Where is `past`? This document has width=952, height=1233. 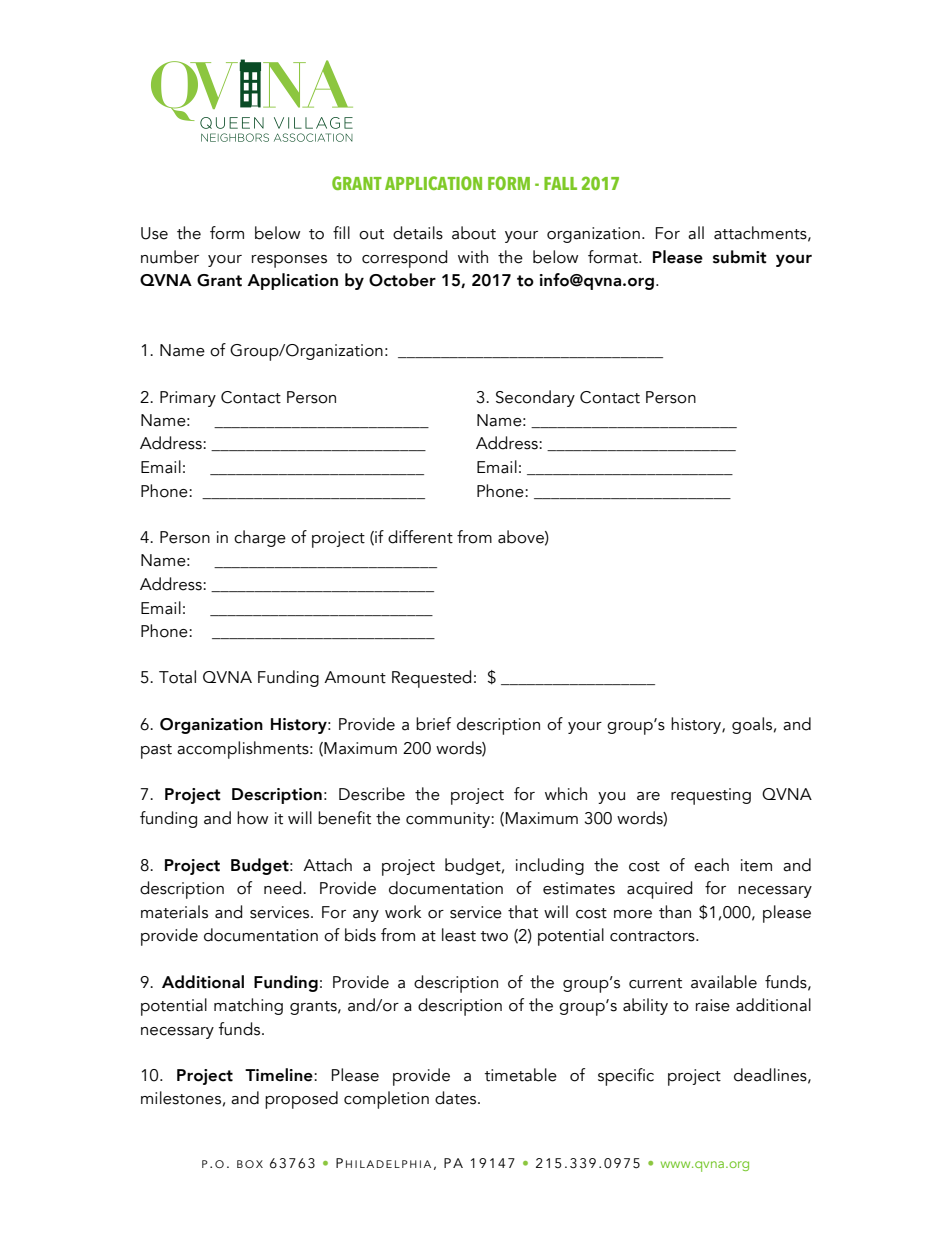 past is located at coordinates (156, 751).
